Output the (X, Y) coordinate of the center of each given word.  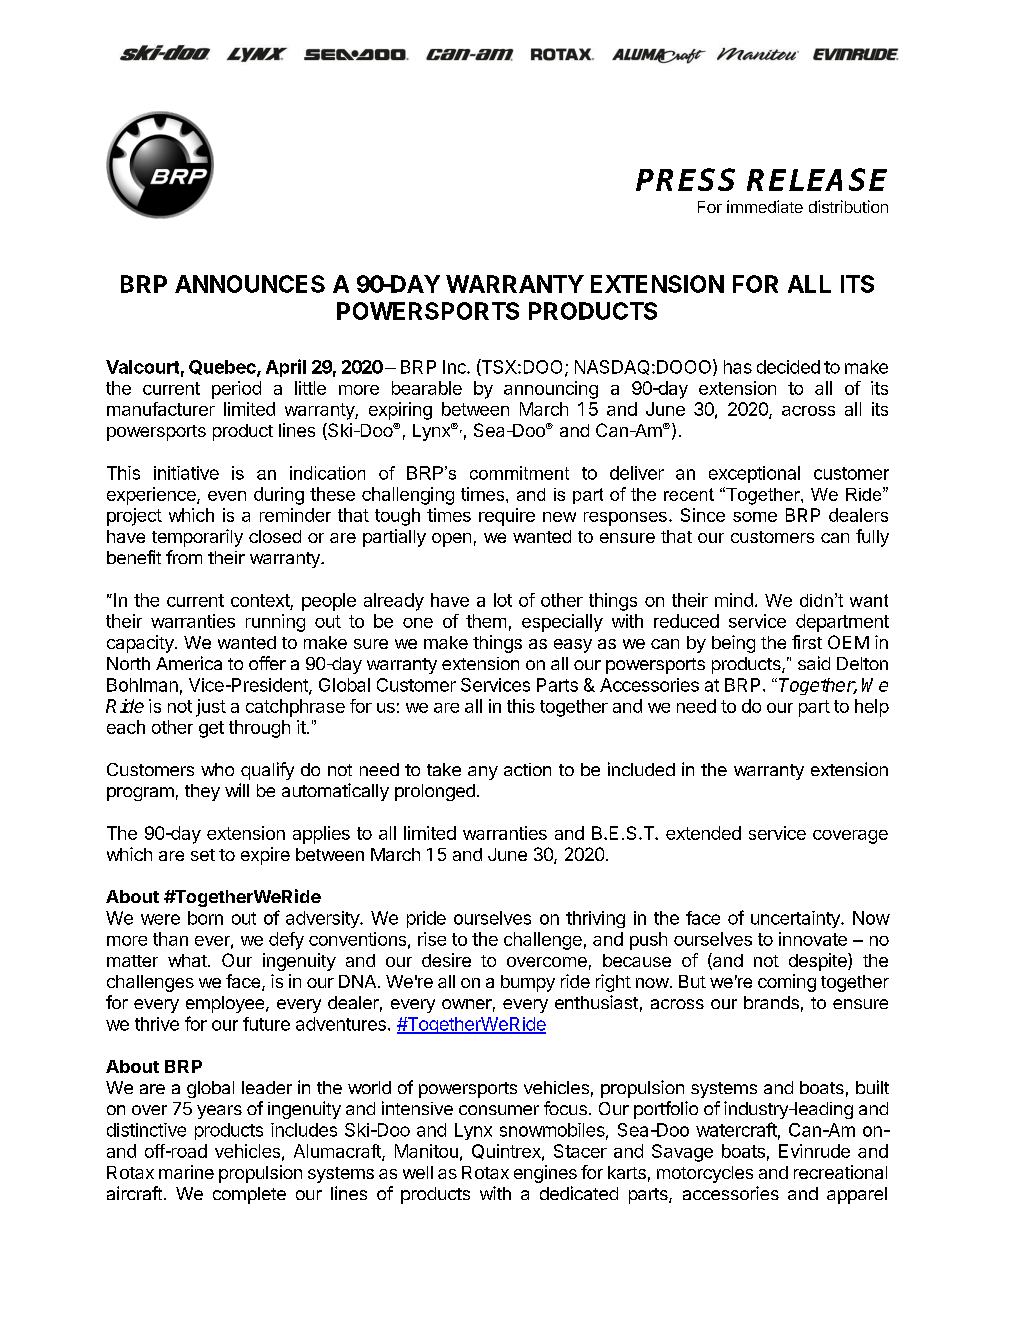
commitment (519, 473)
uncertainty (796, 919)
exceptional (754, 474)
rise (432, 939)
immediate (765, 206)
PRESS (685, 179)
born (205, 918)
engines (545, 1174)
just (211, 708)
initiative (186, 473)
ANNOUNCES (250, 284)
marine (186, 1172)
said (814, 663)
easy (573, 646)
